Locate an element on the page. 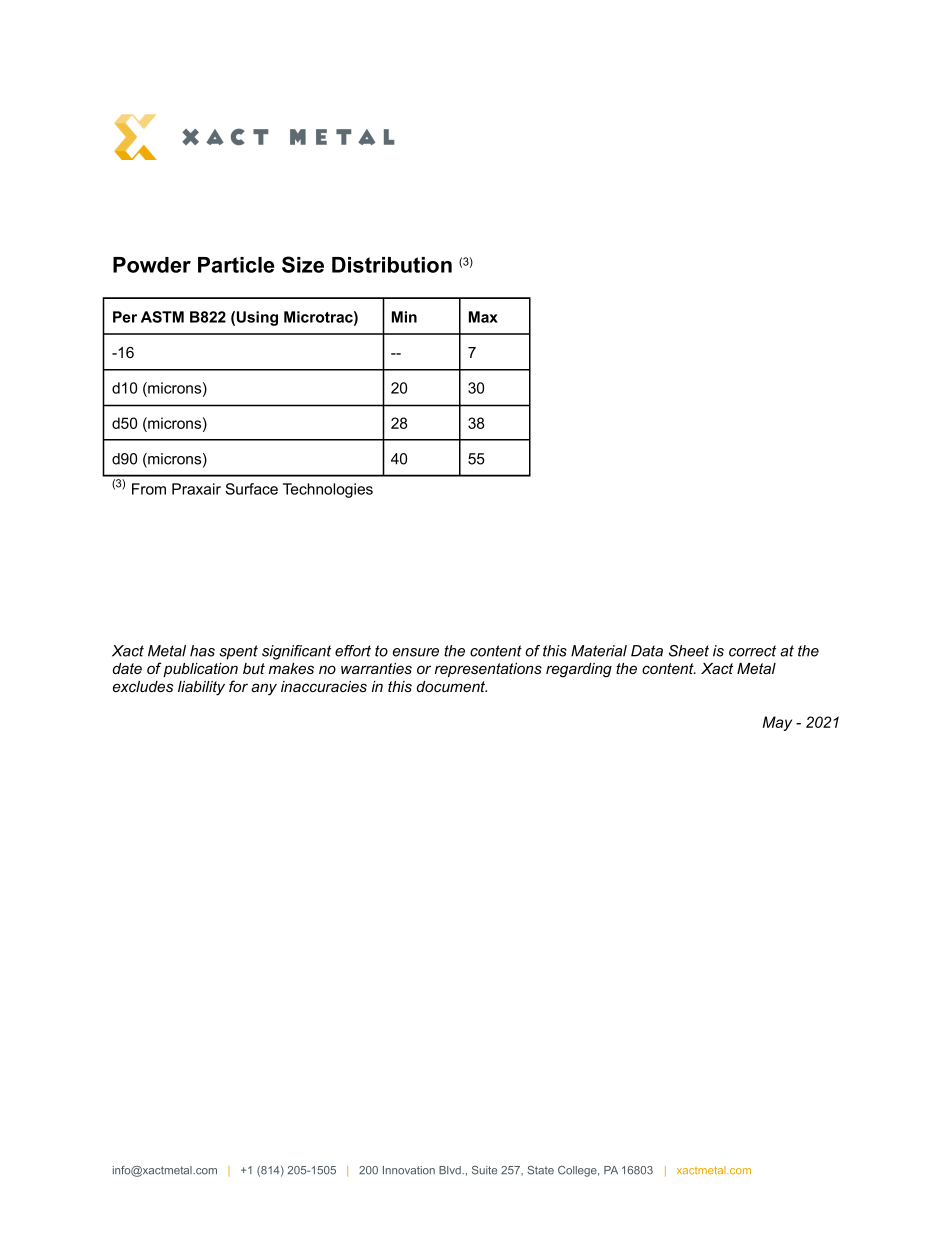 The width and height of the page is (952, 1233). State is located at coordinates (541, 1170).
